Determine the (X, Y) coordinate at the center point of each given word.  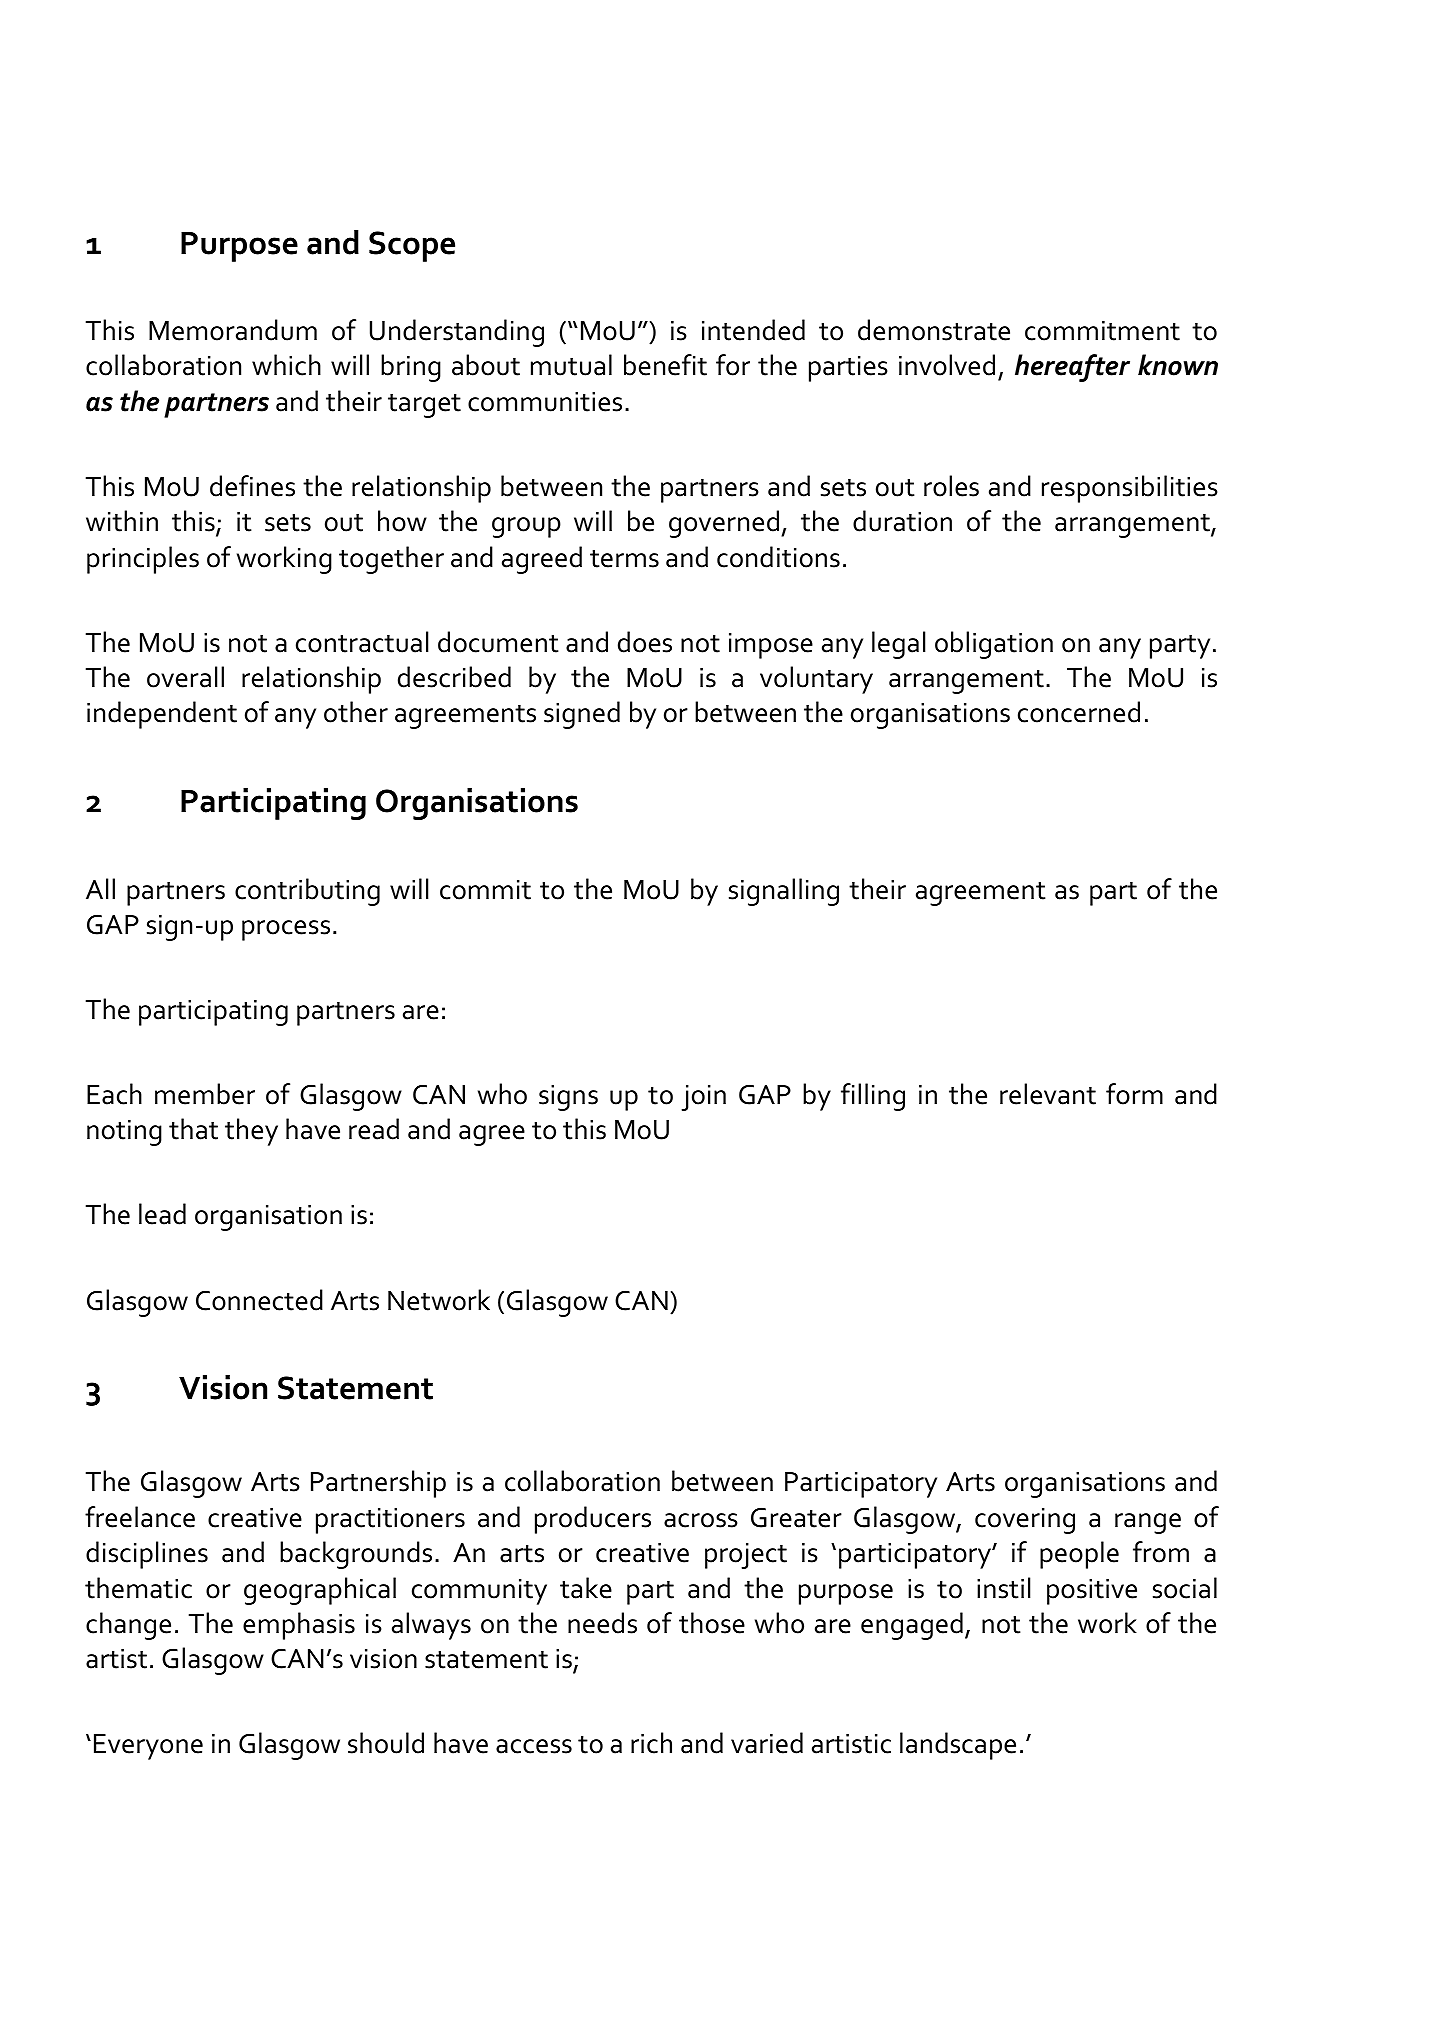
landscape (958, 1746)
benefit (665, 365)
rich (651, 1743)
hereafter (1072, 368)
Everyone (148, 1747)
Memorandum (233, 330)
